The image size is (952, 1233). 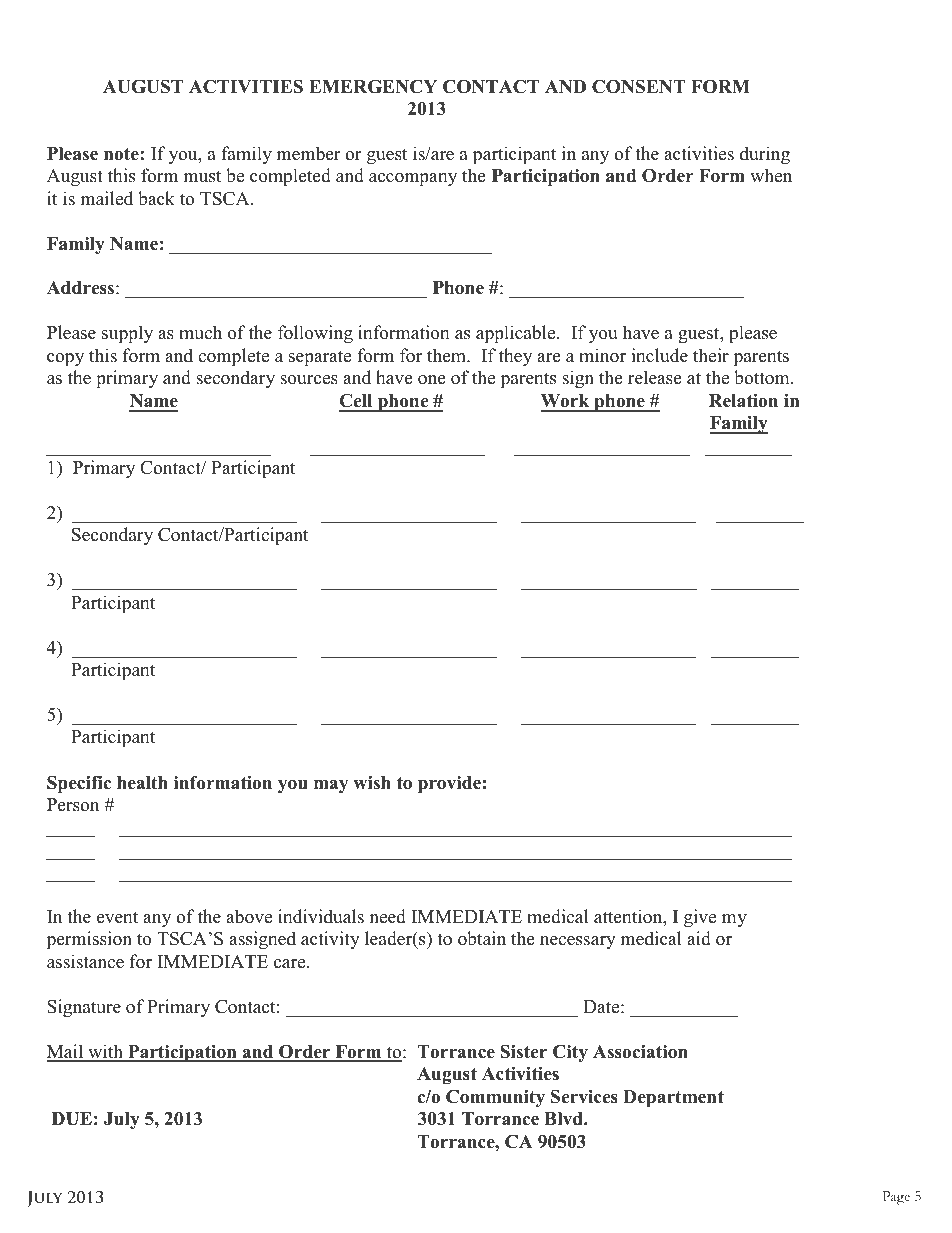 What do you see at coordinates (700, 918) in the screenshot?
I see `give` at bounding box center [700, 918].
